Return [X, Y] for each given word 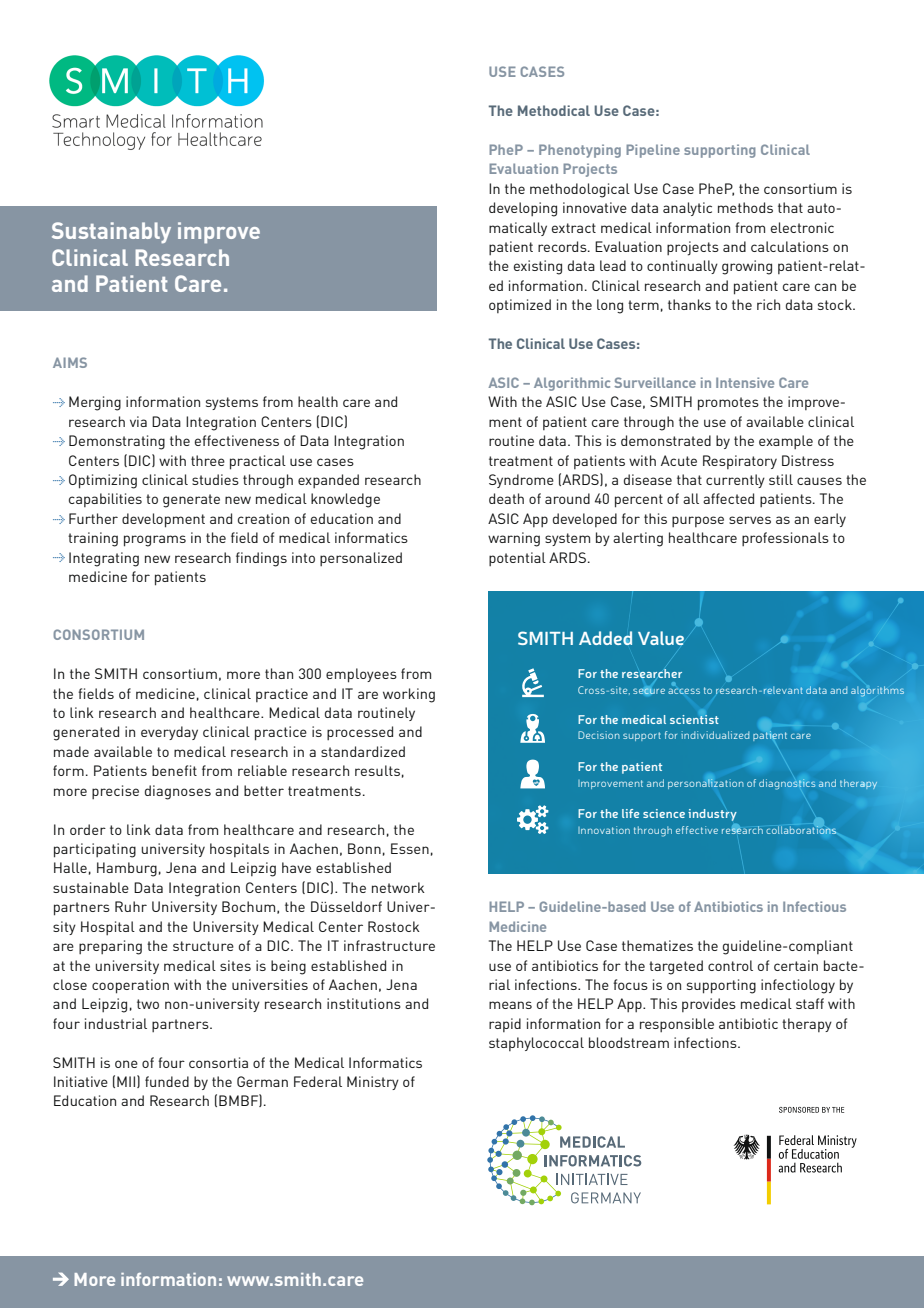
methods [745, 207]
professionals [785, 539]
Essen [410, 848]
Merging [95, 403]
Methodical [554, 110]
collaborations [801, 830]
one [126, 1064]
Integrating [104, 559]
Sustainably [111, 233]
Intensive [745, 382]
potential [517, 559]
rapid [505, 1025]
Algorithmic [572, 384]
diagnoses [178, 792]
